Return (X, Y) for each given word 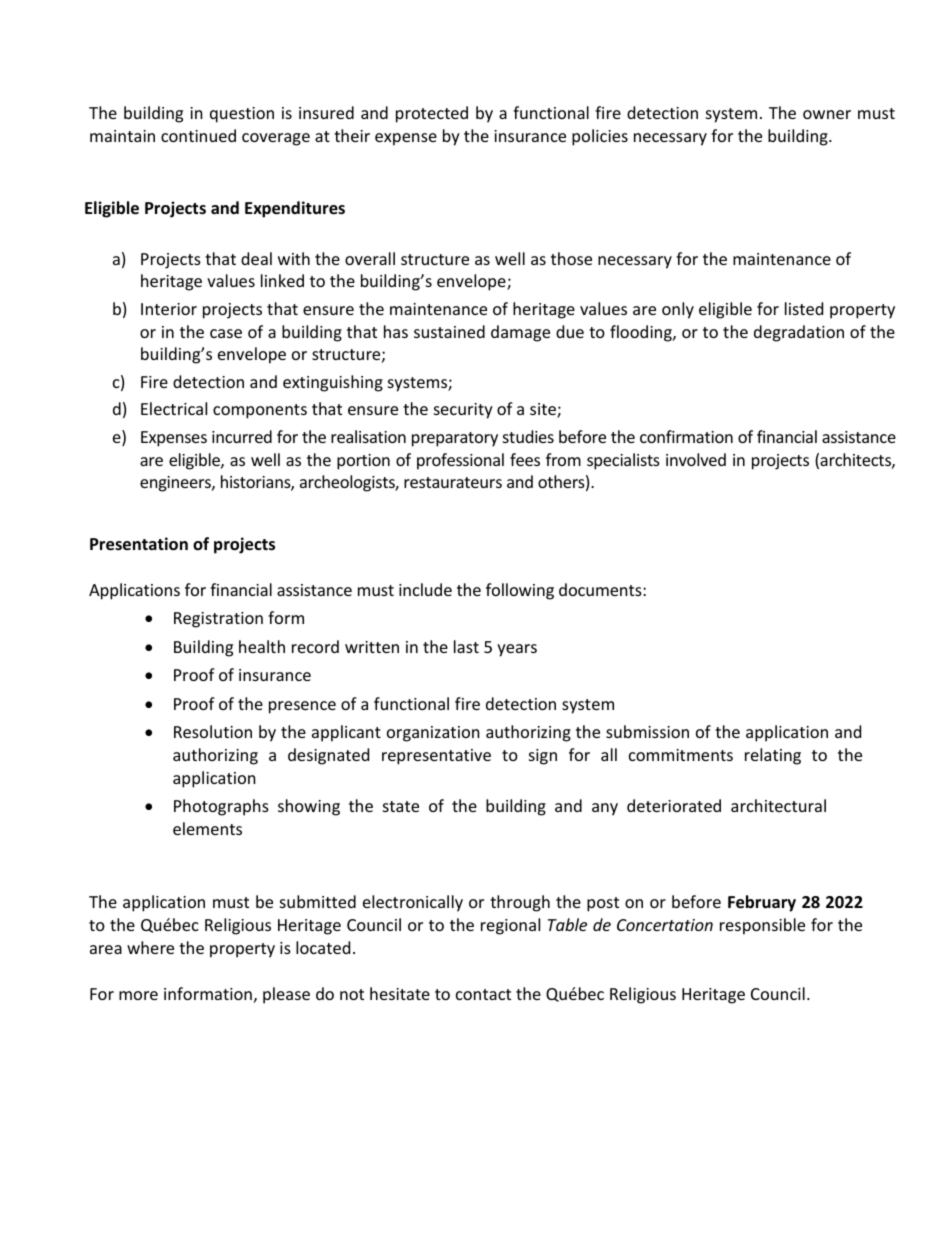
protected (432, 114)
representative (436, 757)
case (226, 333)
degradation (799, 333)
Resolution (213, 731)
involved (696, 459)
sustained (449, 331)
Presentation (139, 544)
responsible (762, 926)
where (150, 947)
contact (483, 994)
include (425, 589)
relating (773, 756)
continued (198, 135)
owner (827, 114)
